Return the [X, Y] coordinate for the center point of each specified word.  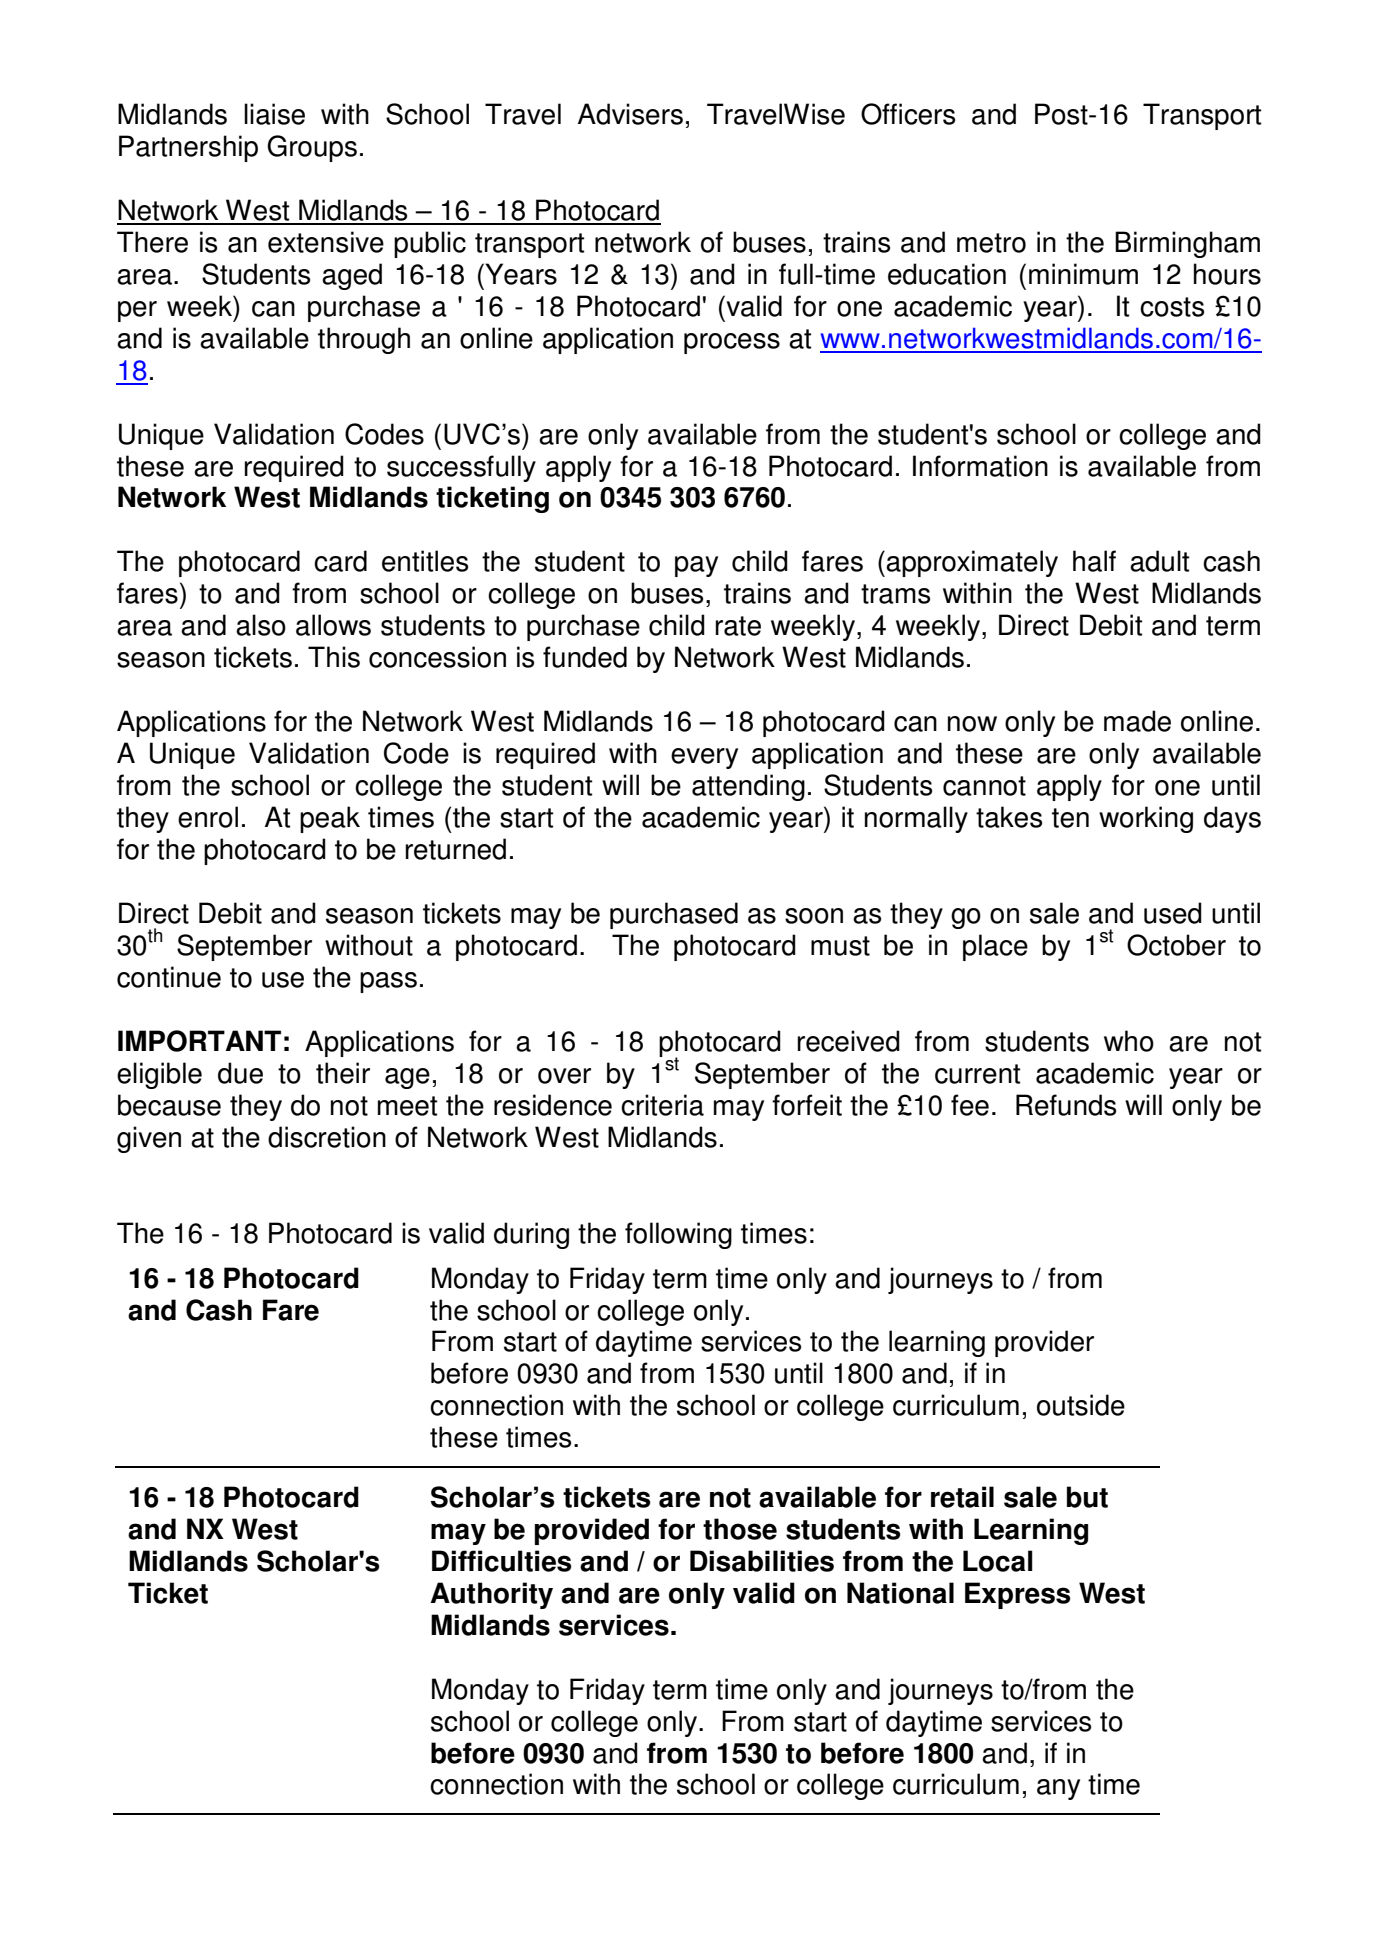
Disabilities [762, 1561]
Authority [491, 1595]
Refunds [1066, 1105]
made [1137, 721]
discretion [327, 1137]
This [334, 657]
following [678, 1235]
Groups [312, 148]
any [1058, 1789]
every [704, 758]
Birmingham [1187, 244]
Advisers [630, 114]
